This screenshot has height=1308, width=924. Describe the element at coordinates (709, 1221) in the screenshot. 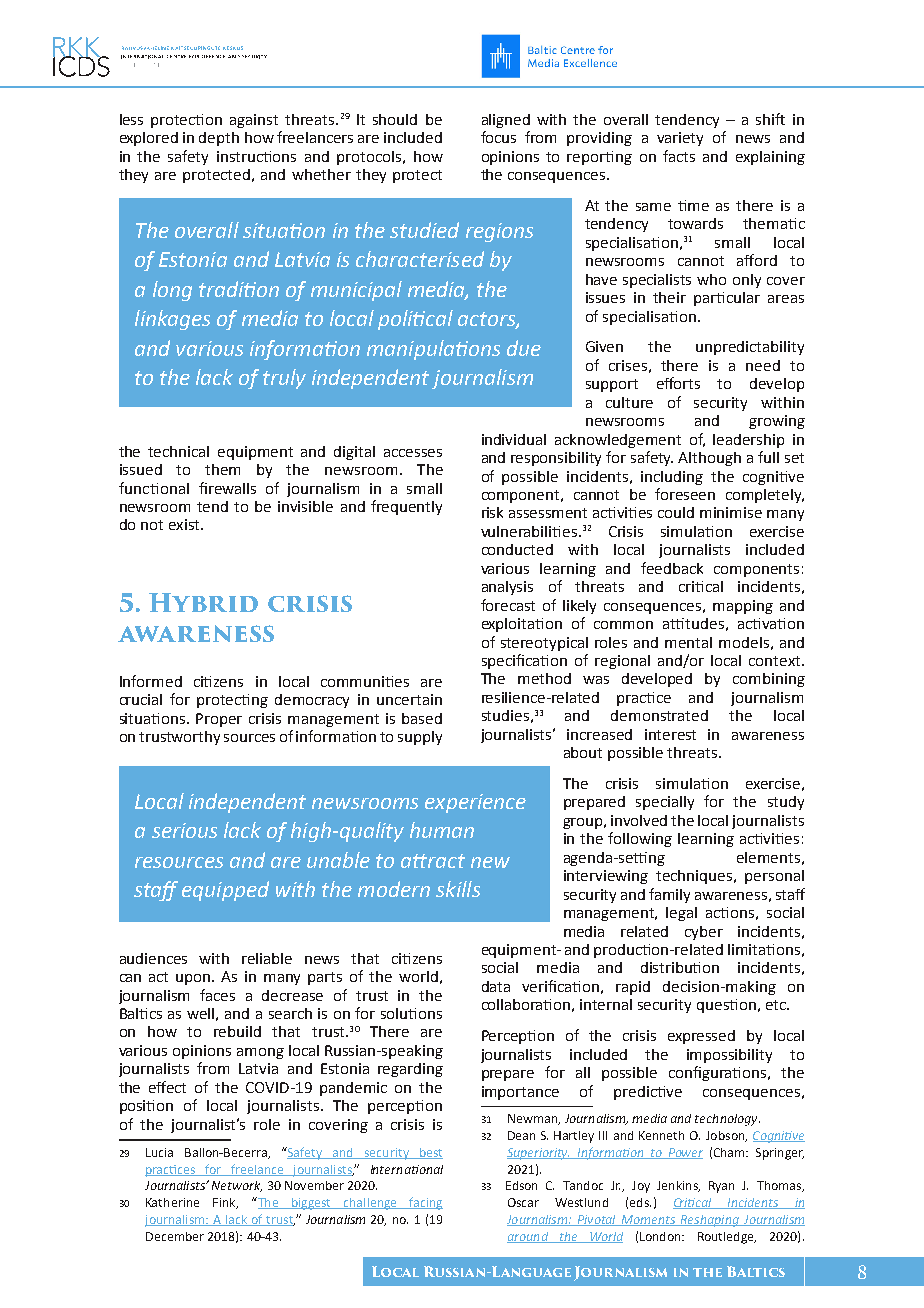

I see `Reshaping` at that location.
